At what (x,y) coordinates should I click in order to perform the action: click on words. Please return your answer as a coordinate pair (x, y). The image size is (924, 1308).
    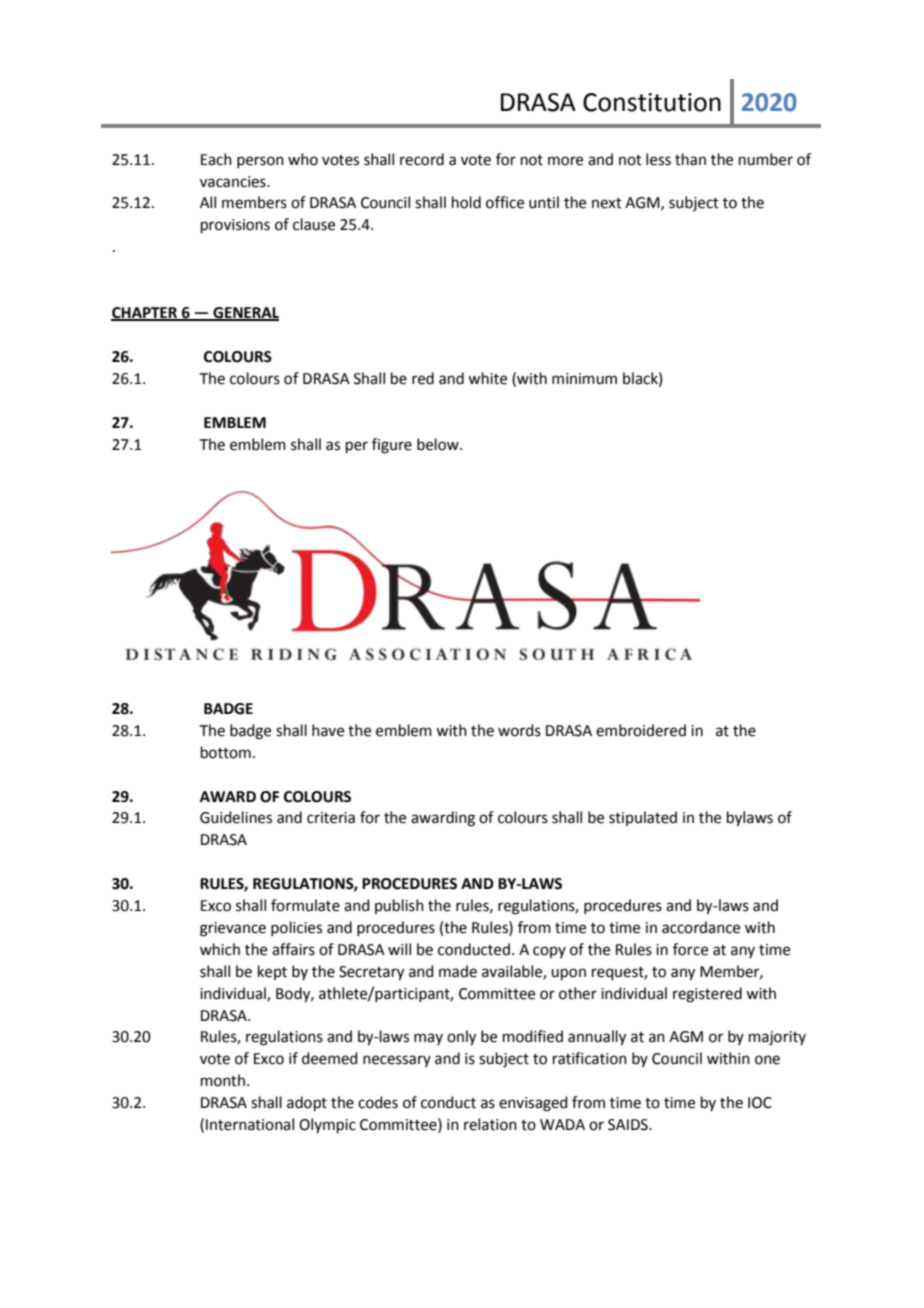
    Looking at the image, I should click on (519, 730).
